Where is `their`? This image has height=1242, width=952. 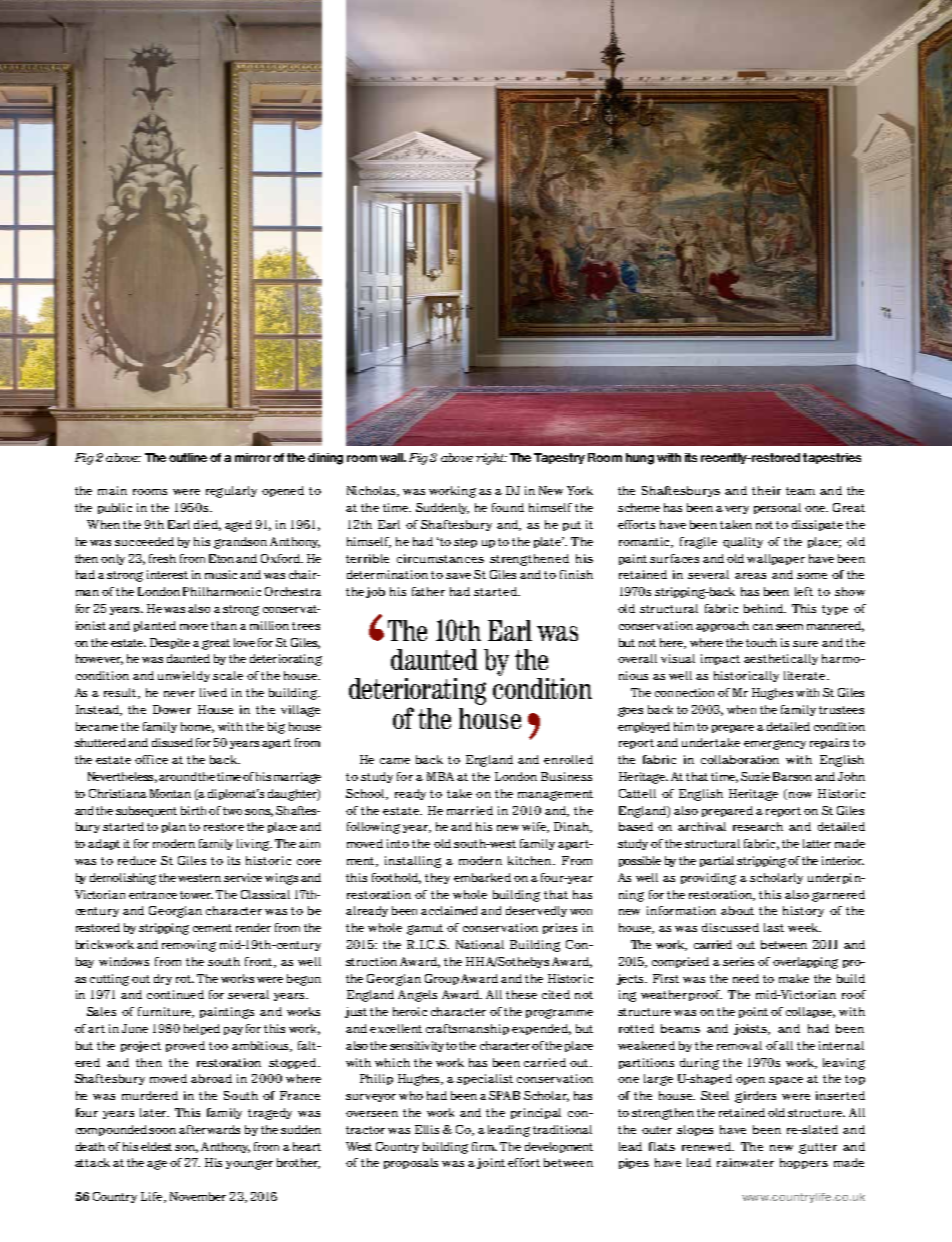 their is located at coordinates (766, 490).
